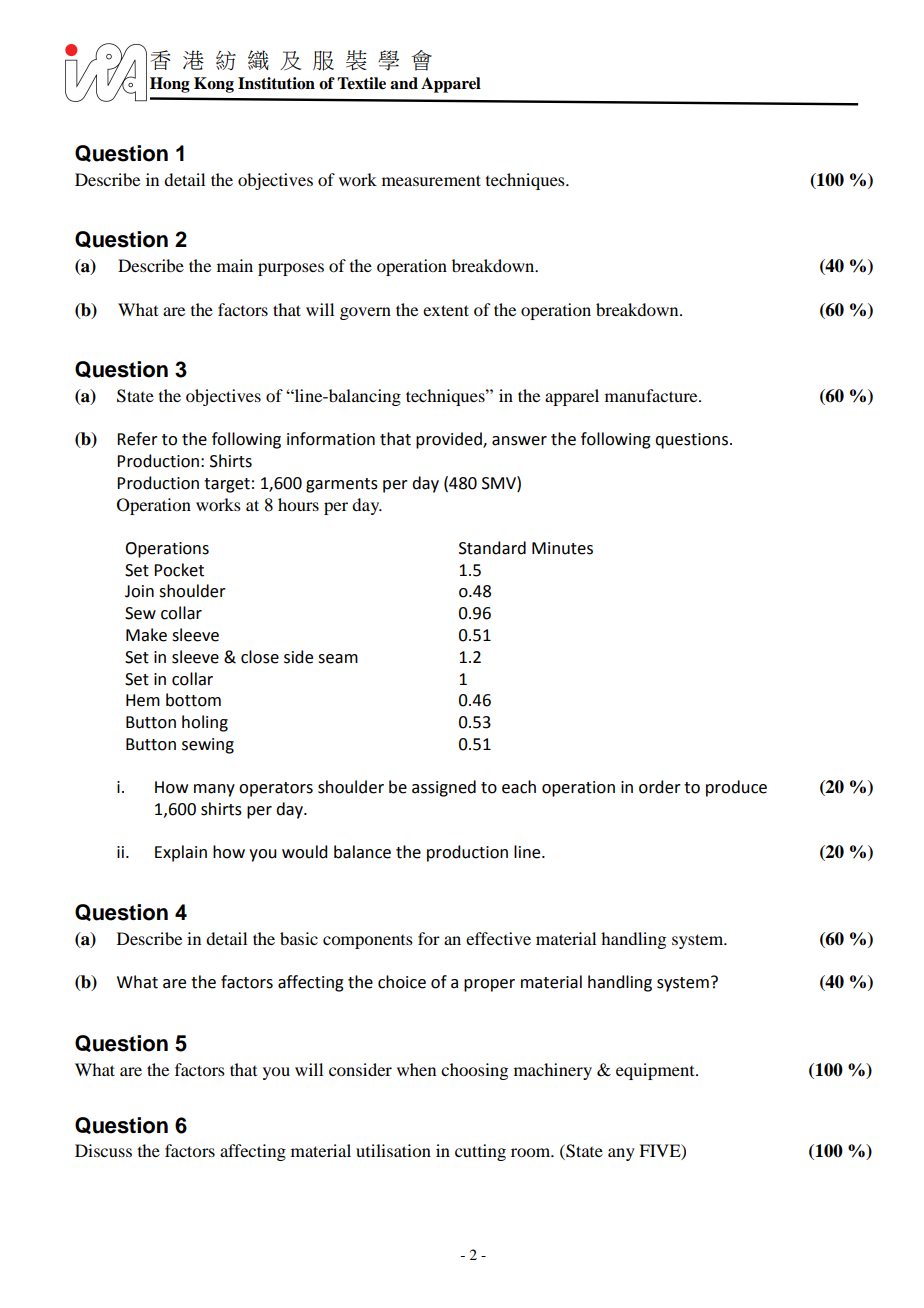 The image size is (924, 1308). What do you see at coordinates (431, 180) in the screenshot?
I see `measurement` at bounding box center [431, 180].
